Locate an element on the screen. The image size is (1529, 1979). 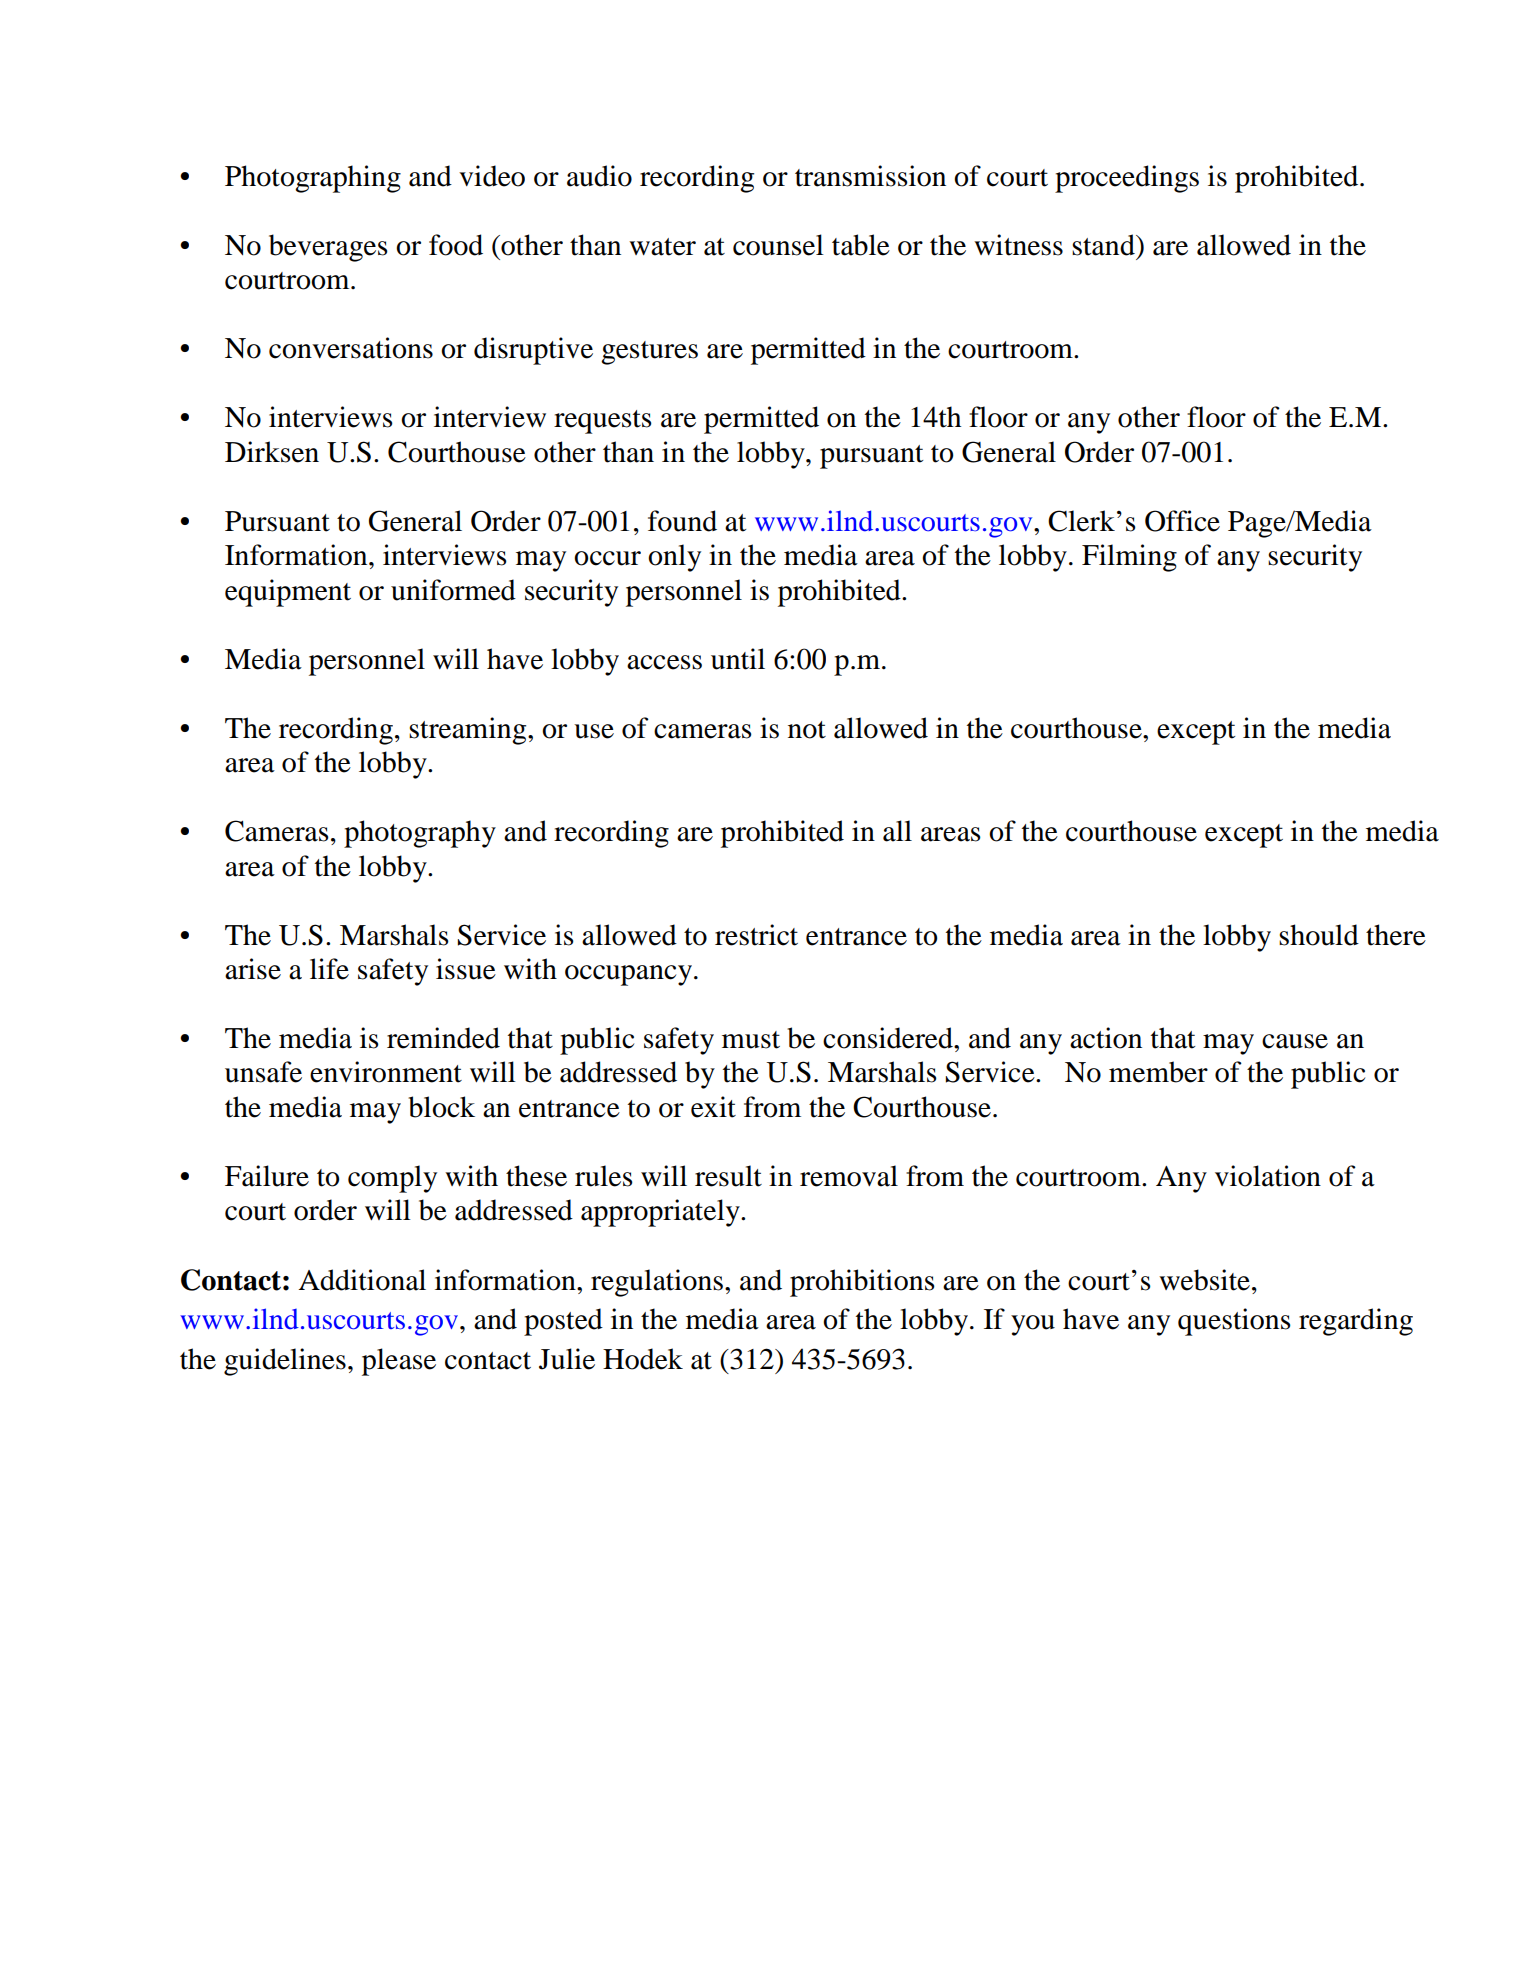
Filming is located at coordinates (1129, 558).
